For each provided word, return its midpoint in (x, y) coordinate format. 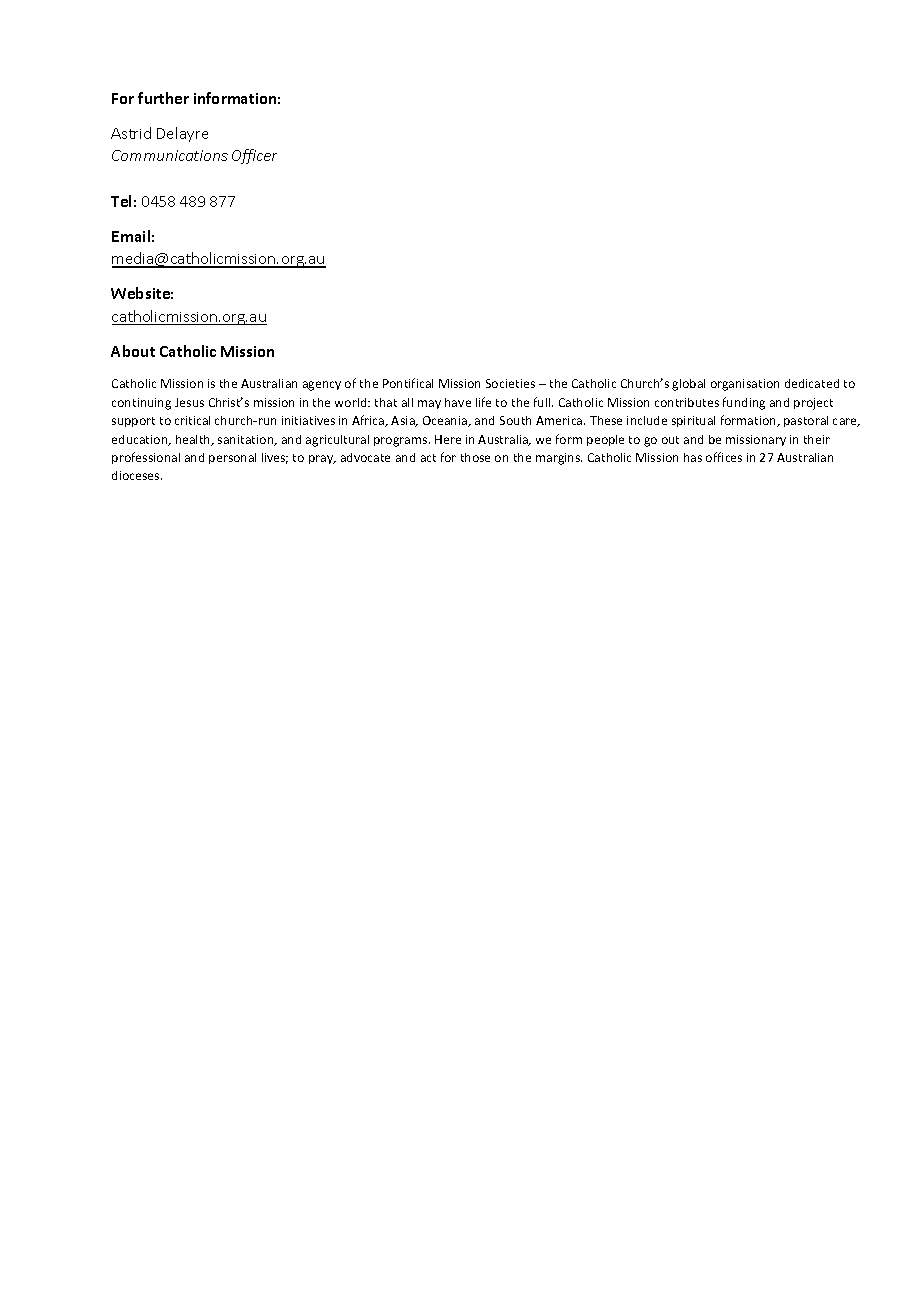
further (163, 98)
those (475, 457)
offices (724, 457)
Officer (254, 156)
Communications (170, 155)
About (133, 351)
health (194, 440)
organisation (745, 385)
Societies (510, 383)
